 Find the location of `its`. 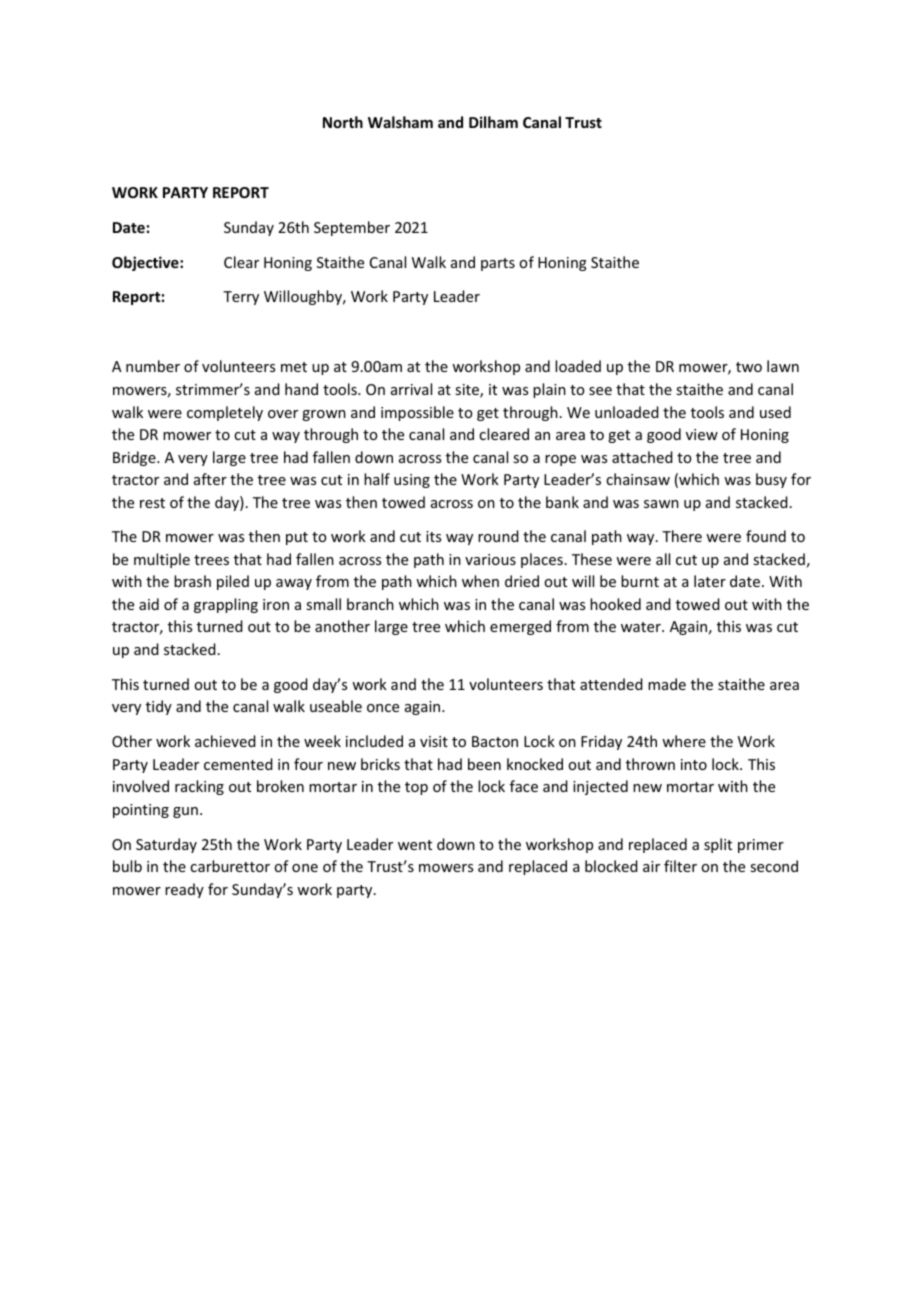

its is located at coordinates (433, 536).
